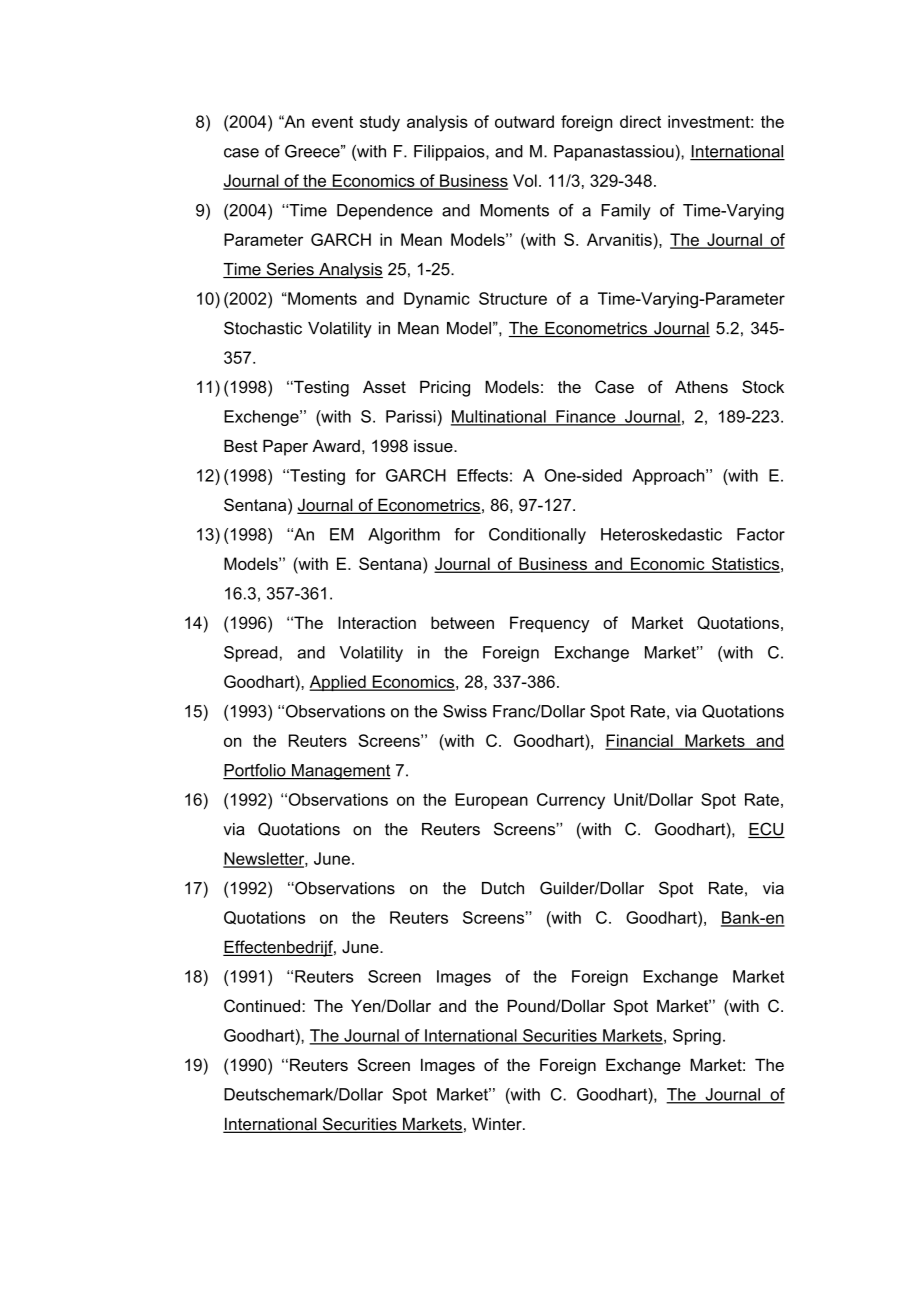  I want to click on Spring, so click(697, 1037).
